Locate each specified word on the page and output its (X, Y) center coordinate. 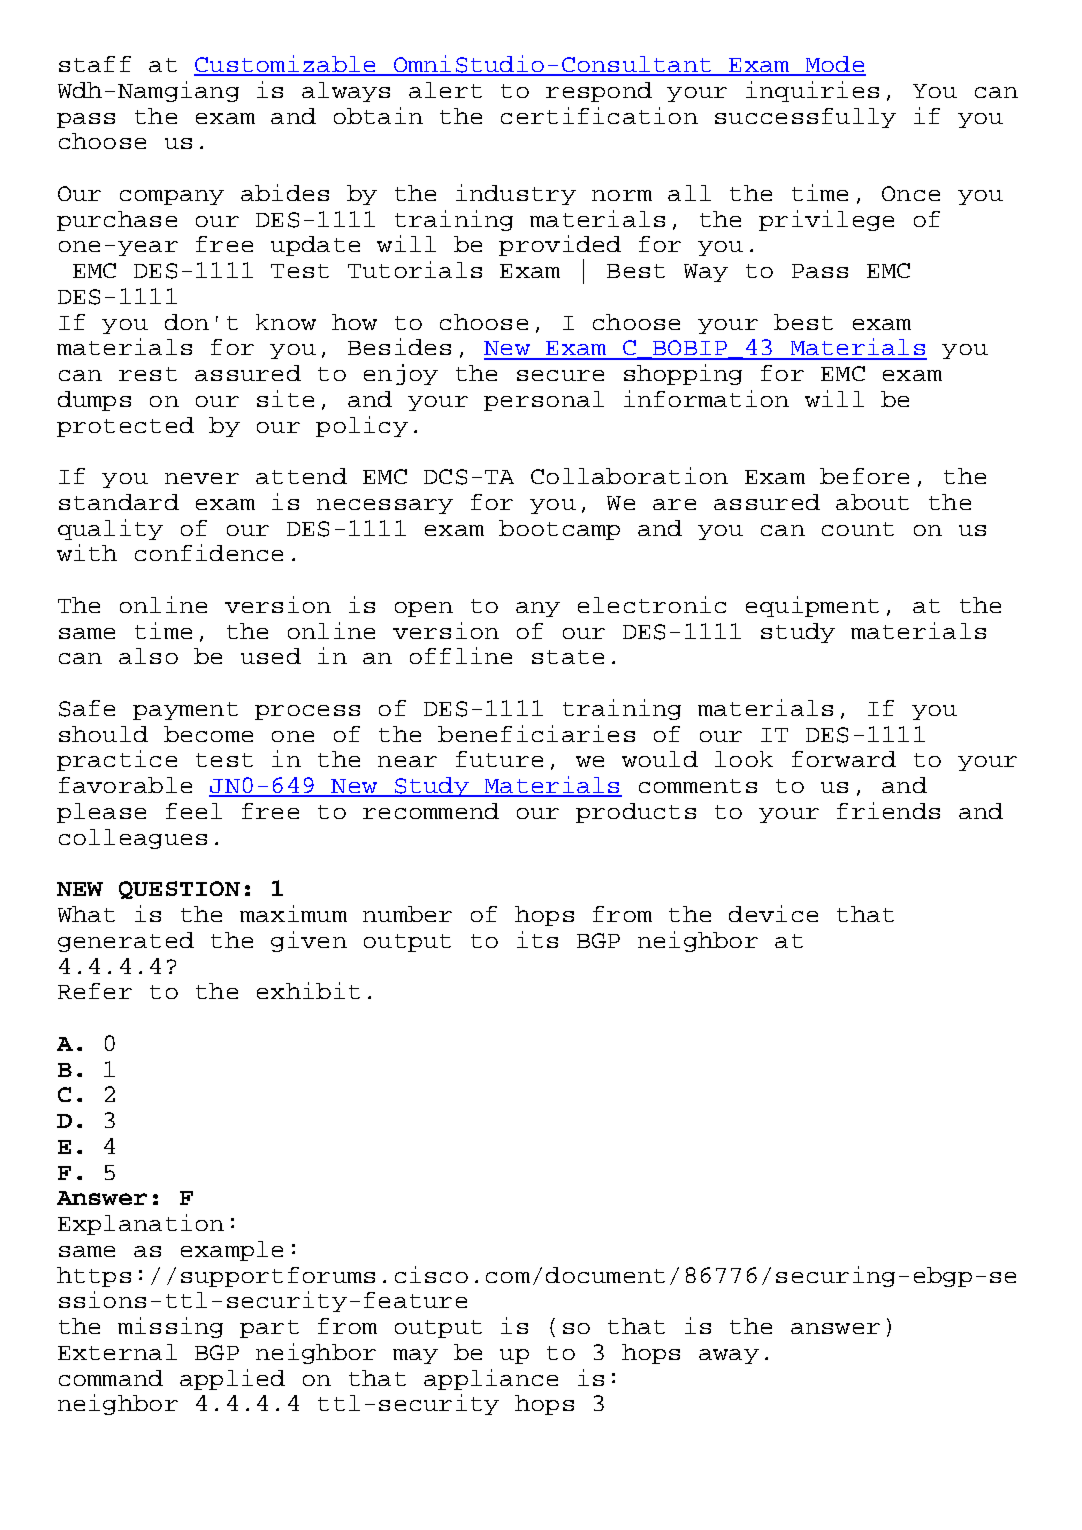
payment (185, 711)
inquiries (812, 91)
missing (170, 1327)
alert (445, 90)
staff (95, 64)
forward (844, 759)
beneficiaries (536, 733)
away (729, 1356)
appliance (491, 1379)
